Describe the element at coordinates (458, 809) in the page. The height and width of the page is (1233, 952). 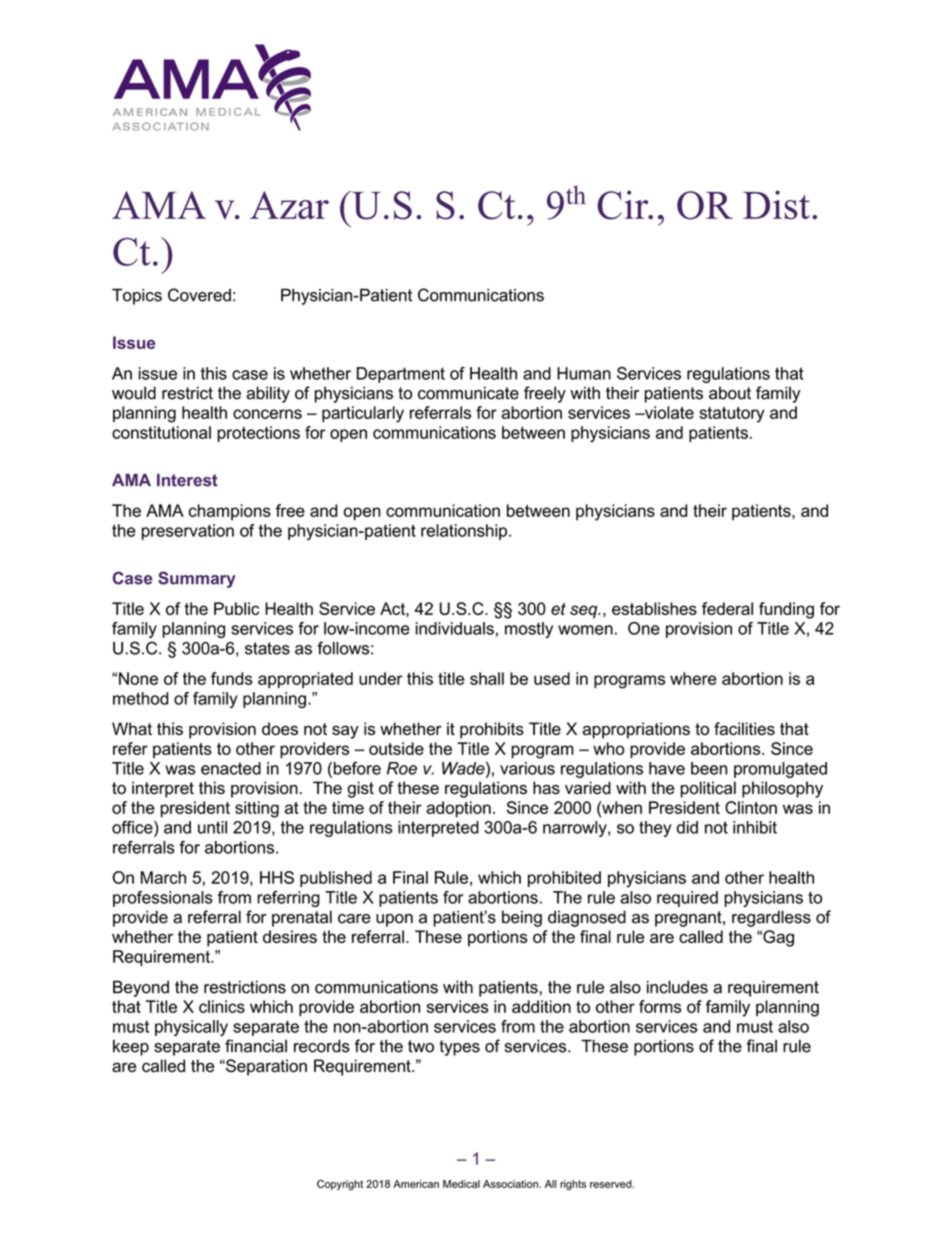
I see `adoption` at that location.
